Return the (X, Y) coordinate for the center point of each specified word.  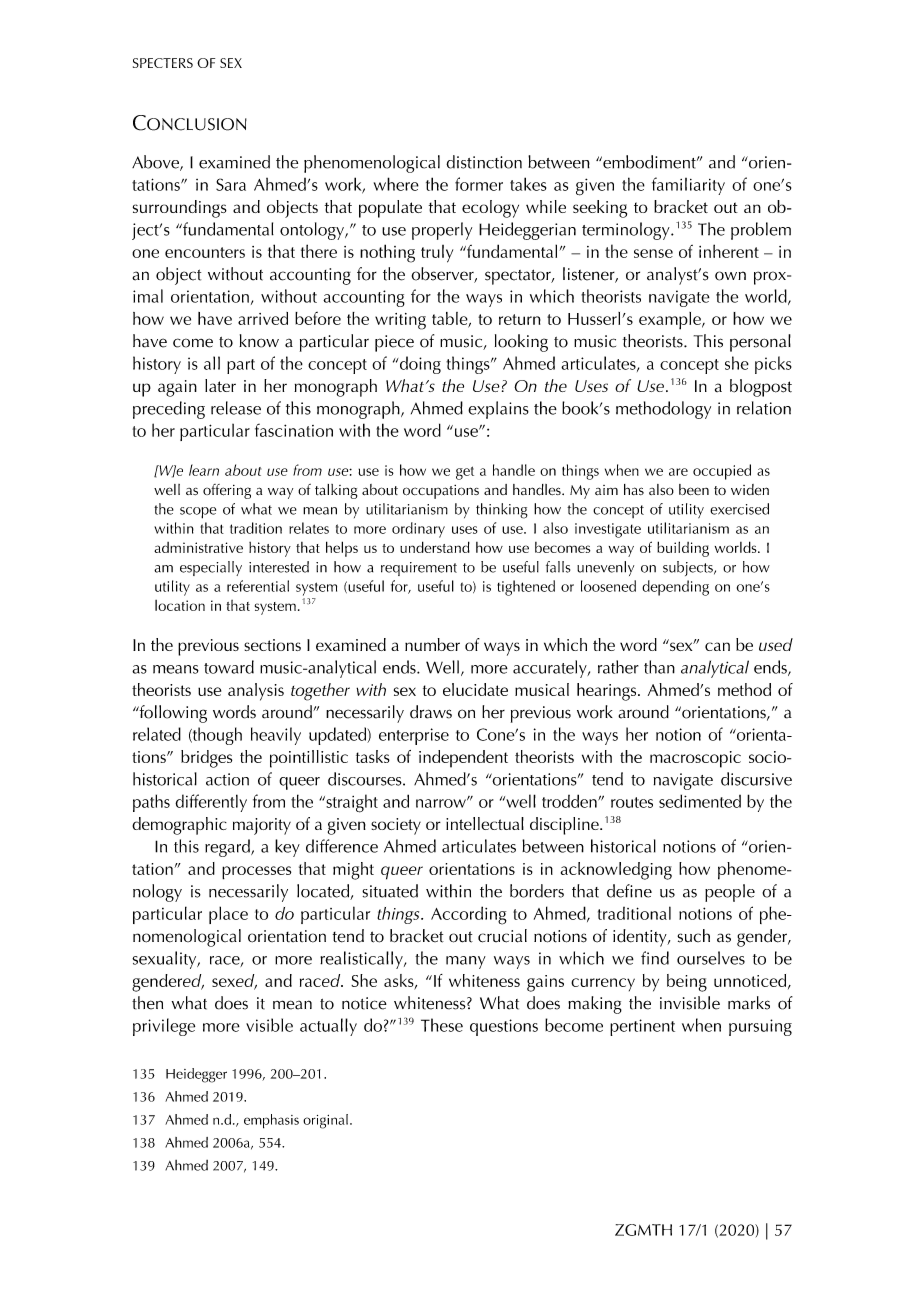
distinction (484, 162)
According (469, 915)
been (694, 489)
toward (229, 667)
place (228, 915)
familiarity (688, 186)
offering (227, 491)
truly (437, 254)
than (659, 667)
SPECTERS (163, 63)
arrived (263, 318)
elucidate (475, 689)
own (730, 276)
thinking (502, 511)
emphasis (271, 1121)
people (730, 893)
